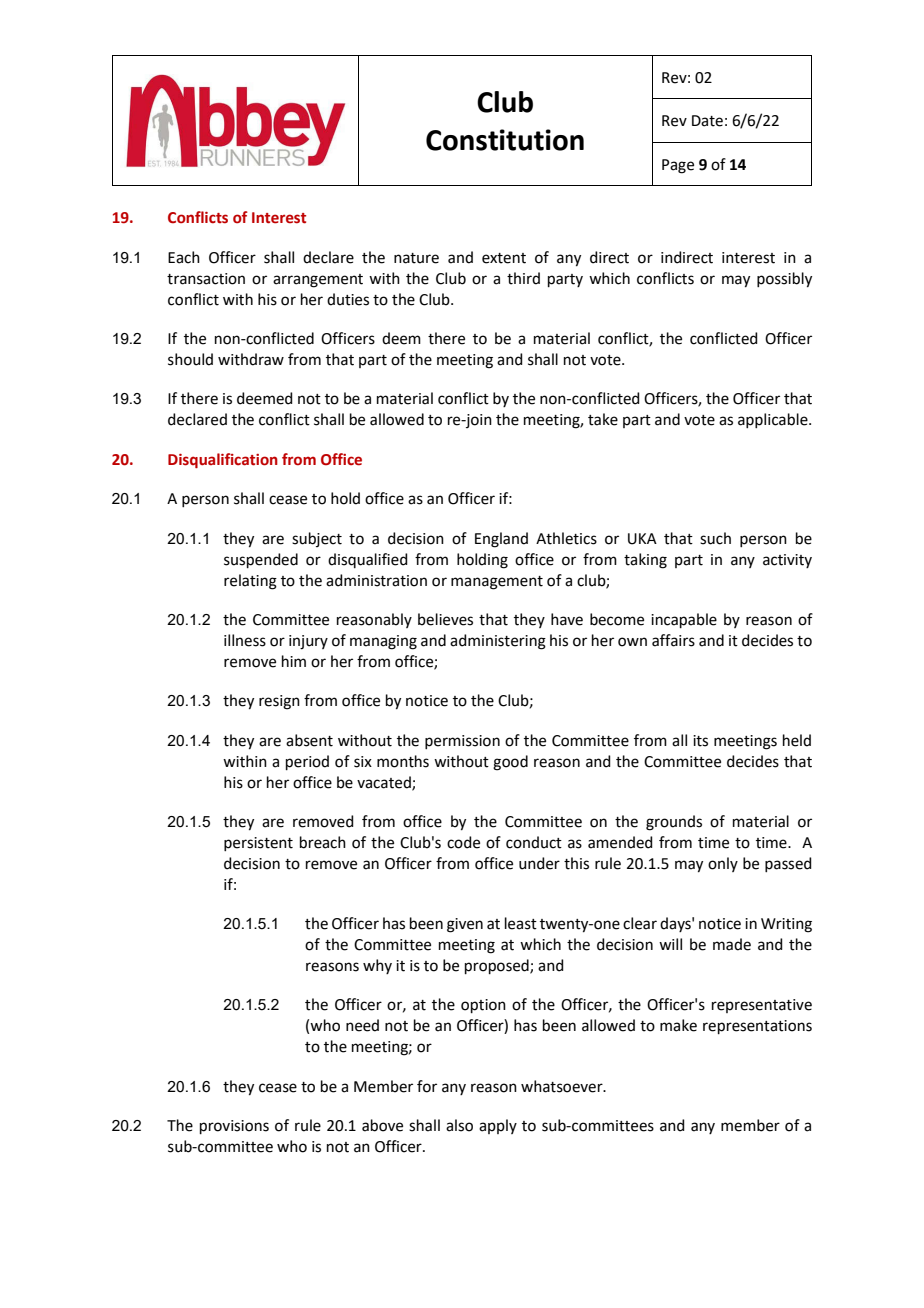 This page has width=924, height=1308. I want to click on illness, so click(245, 640).
